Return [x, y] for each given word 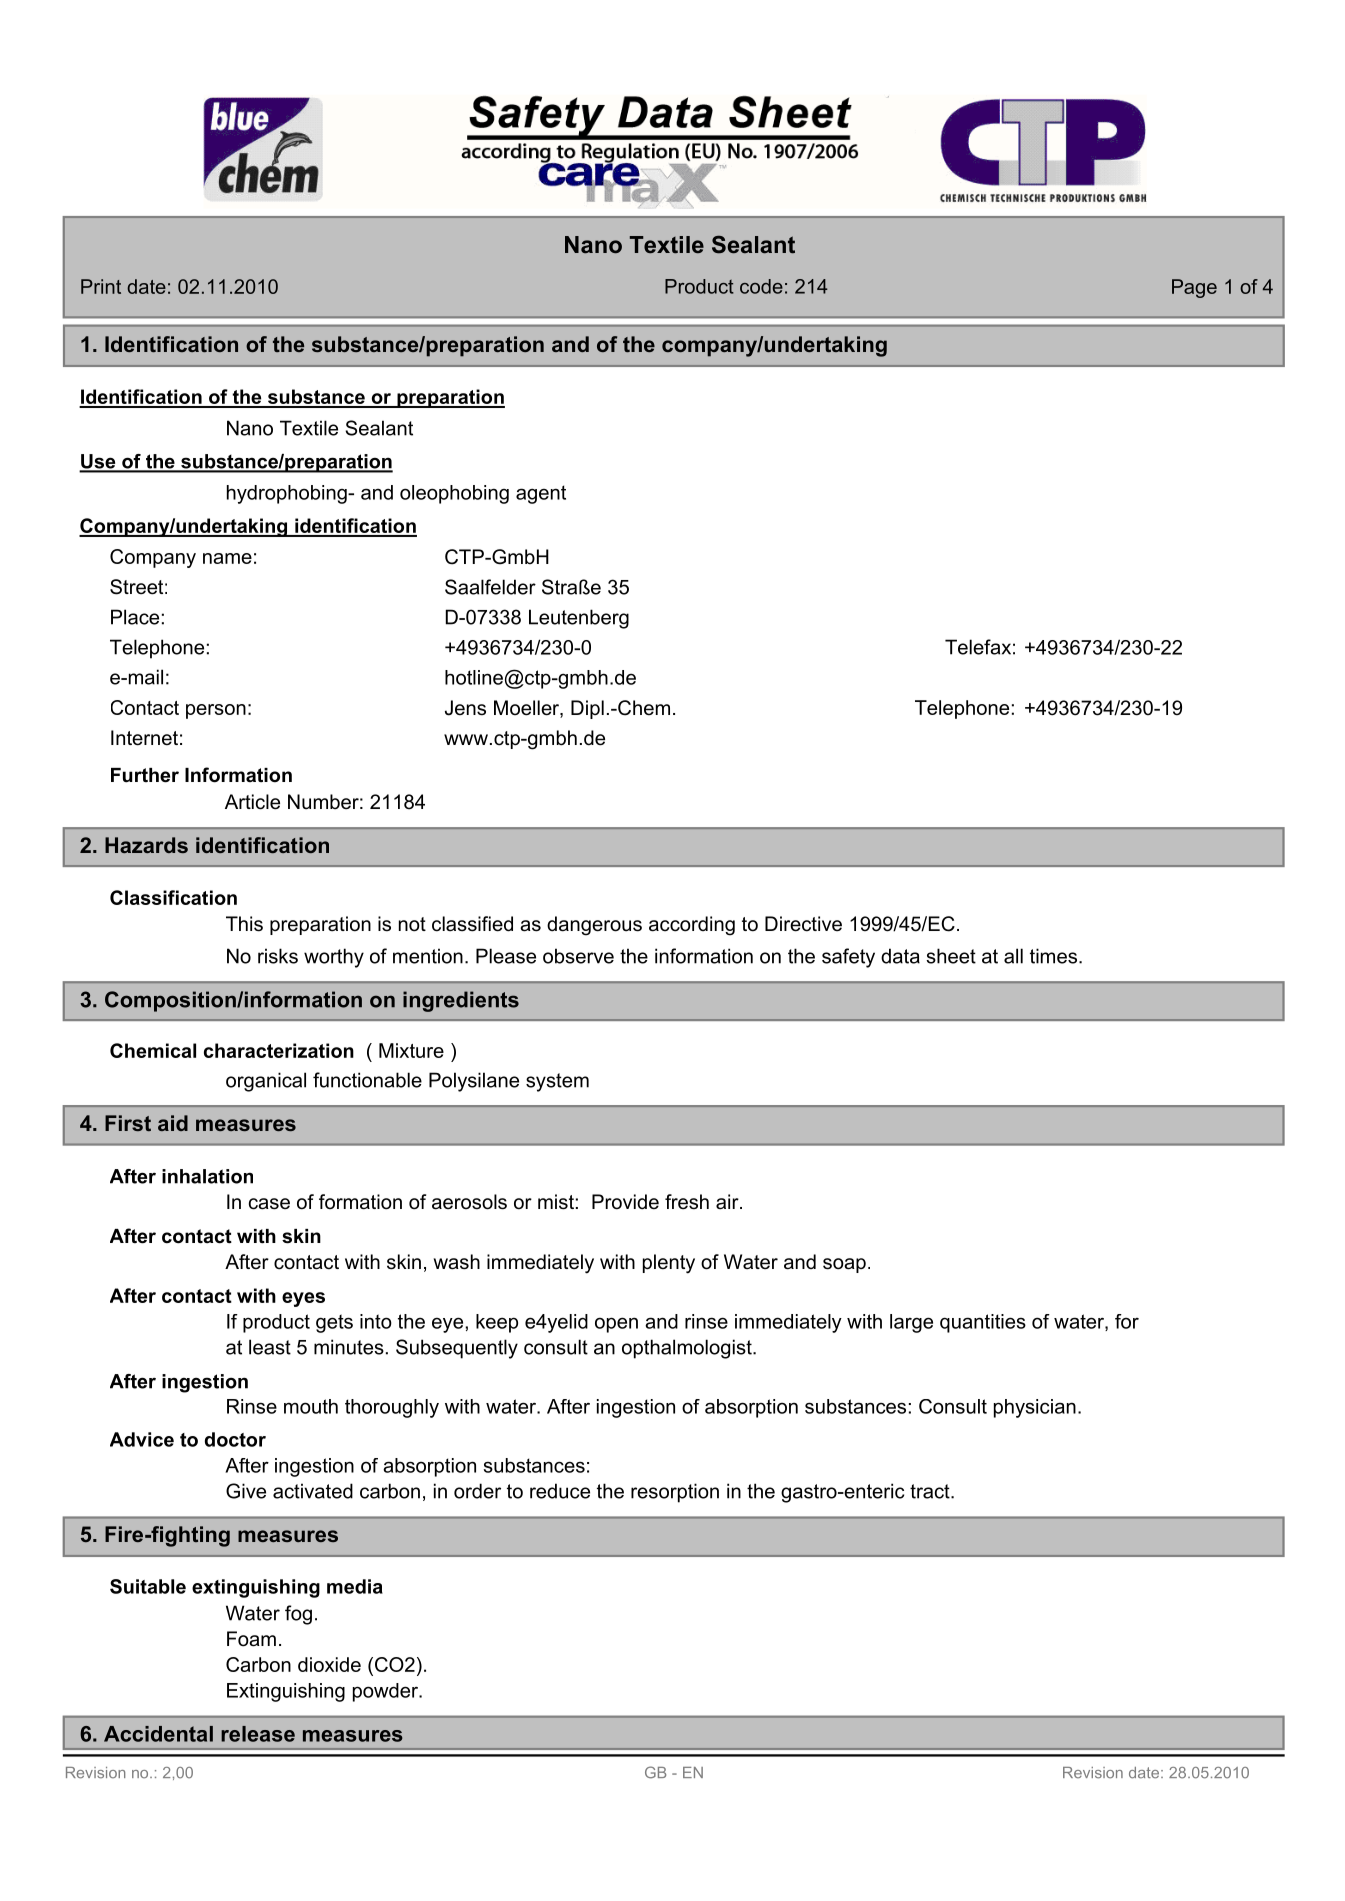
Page [1194, 288]
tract [931, 1491]
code [761, 286]
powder [387, 1692]
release [258, 1734]
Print [101, 286]
